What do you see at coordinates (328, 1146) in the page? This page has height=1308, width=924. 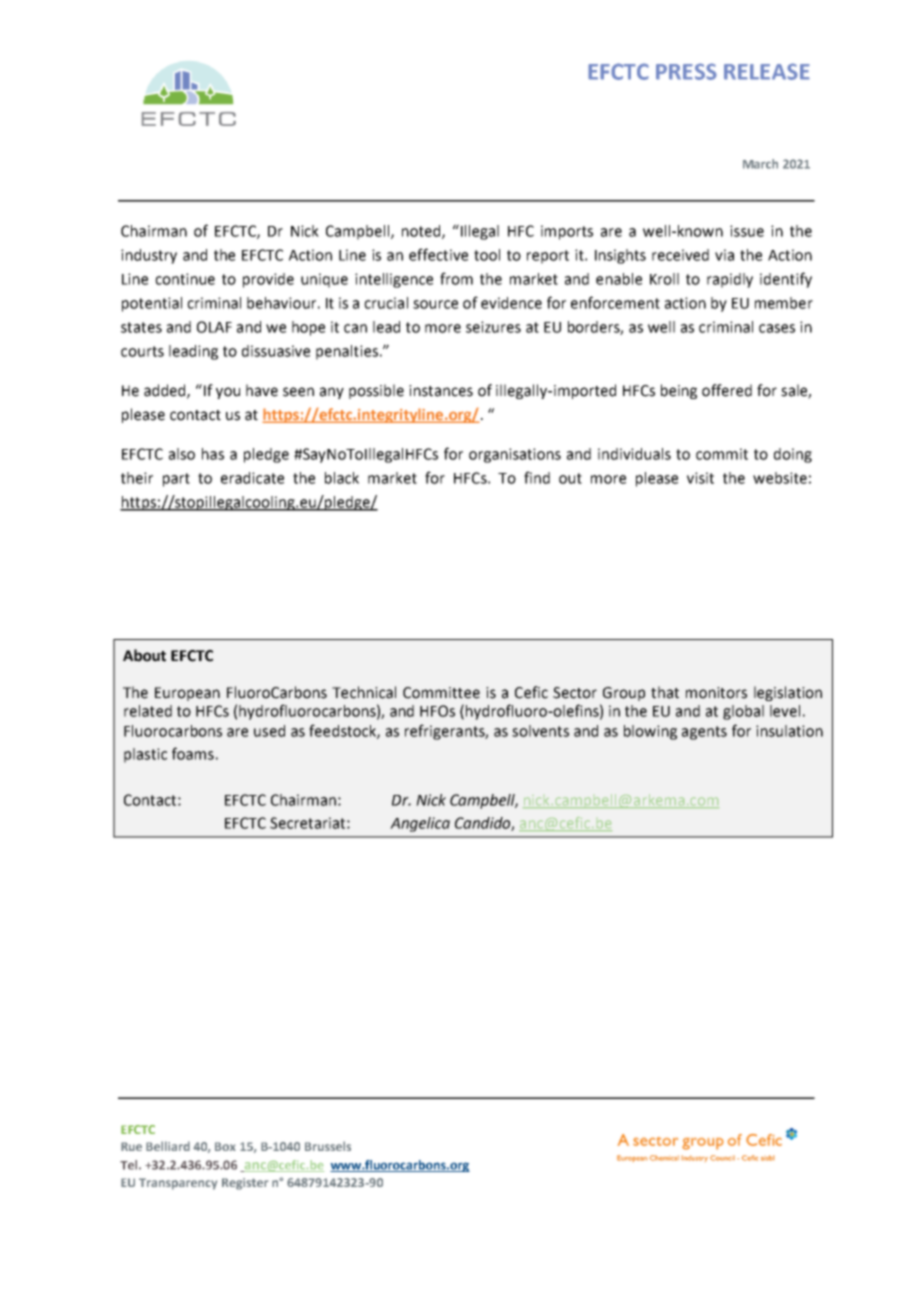 I see `Brussels` at bounding box center [328, 1146].
